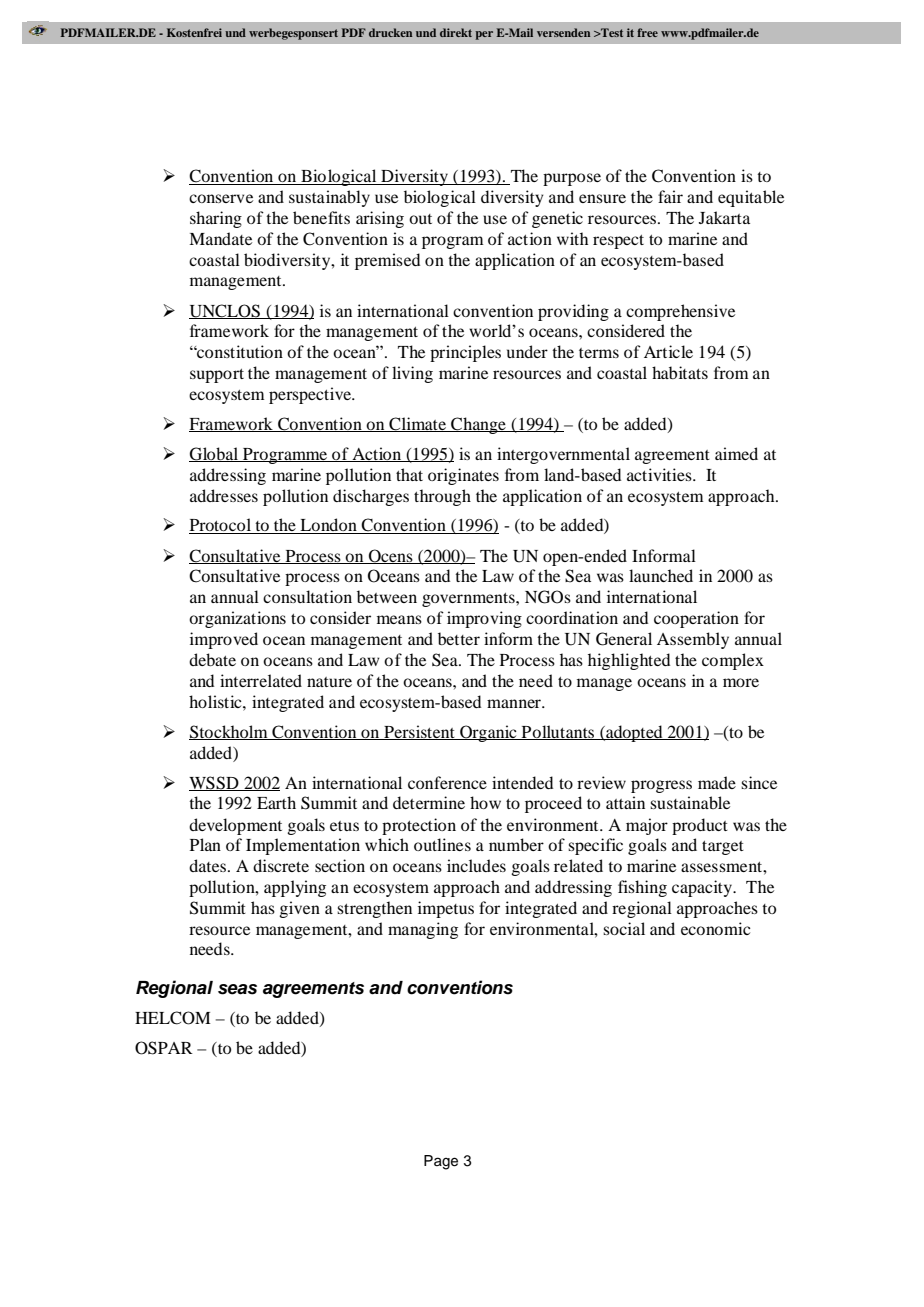 The height and width of the screenshot is (1307, 924). Describe the element at coordinates (441, 1162) in the screenshot. I see `Page` at that location.
